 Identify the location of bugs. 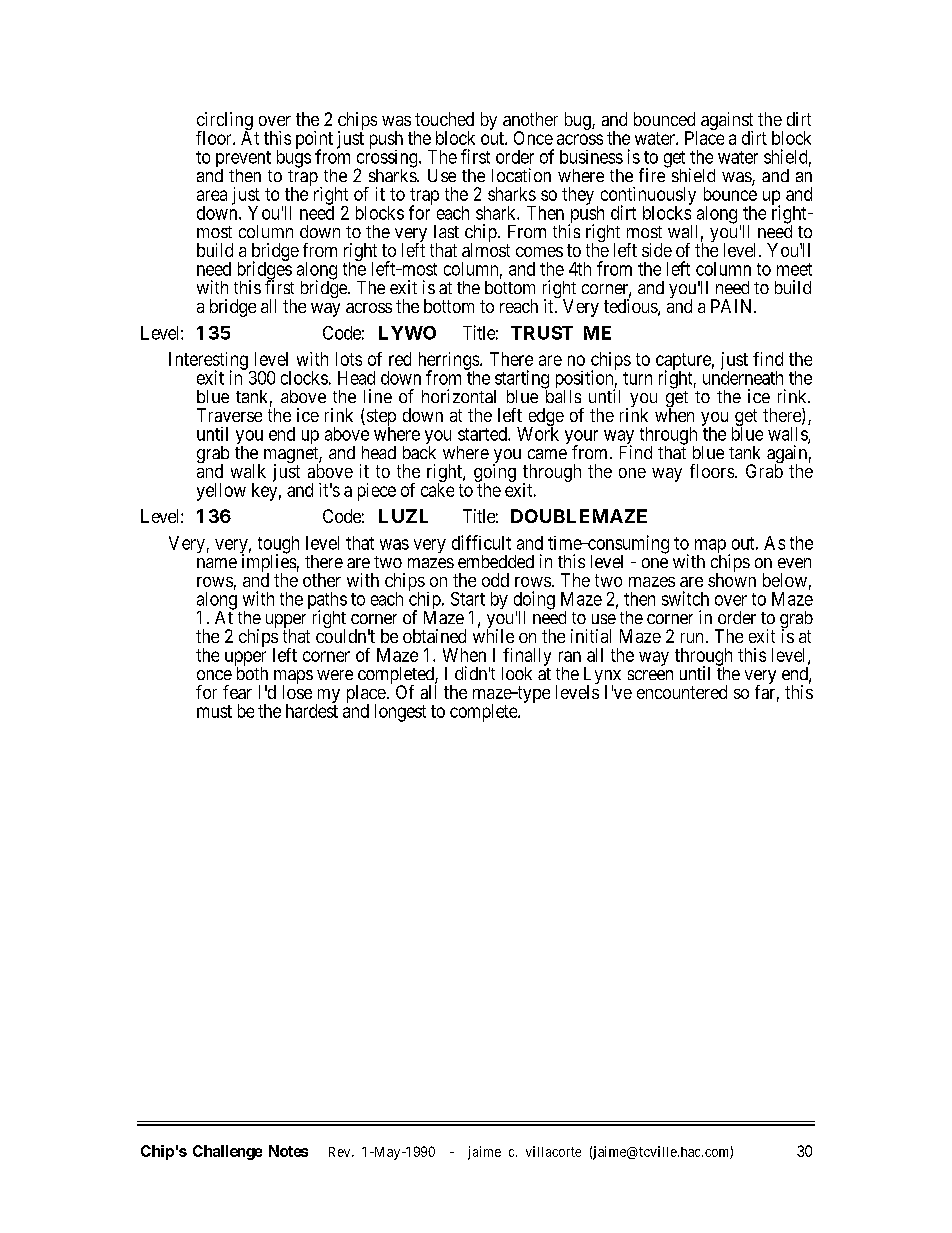
(294, 158).
